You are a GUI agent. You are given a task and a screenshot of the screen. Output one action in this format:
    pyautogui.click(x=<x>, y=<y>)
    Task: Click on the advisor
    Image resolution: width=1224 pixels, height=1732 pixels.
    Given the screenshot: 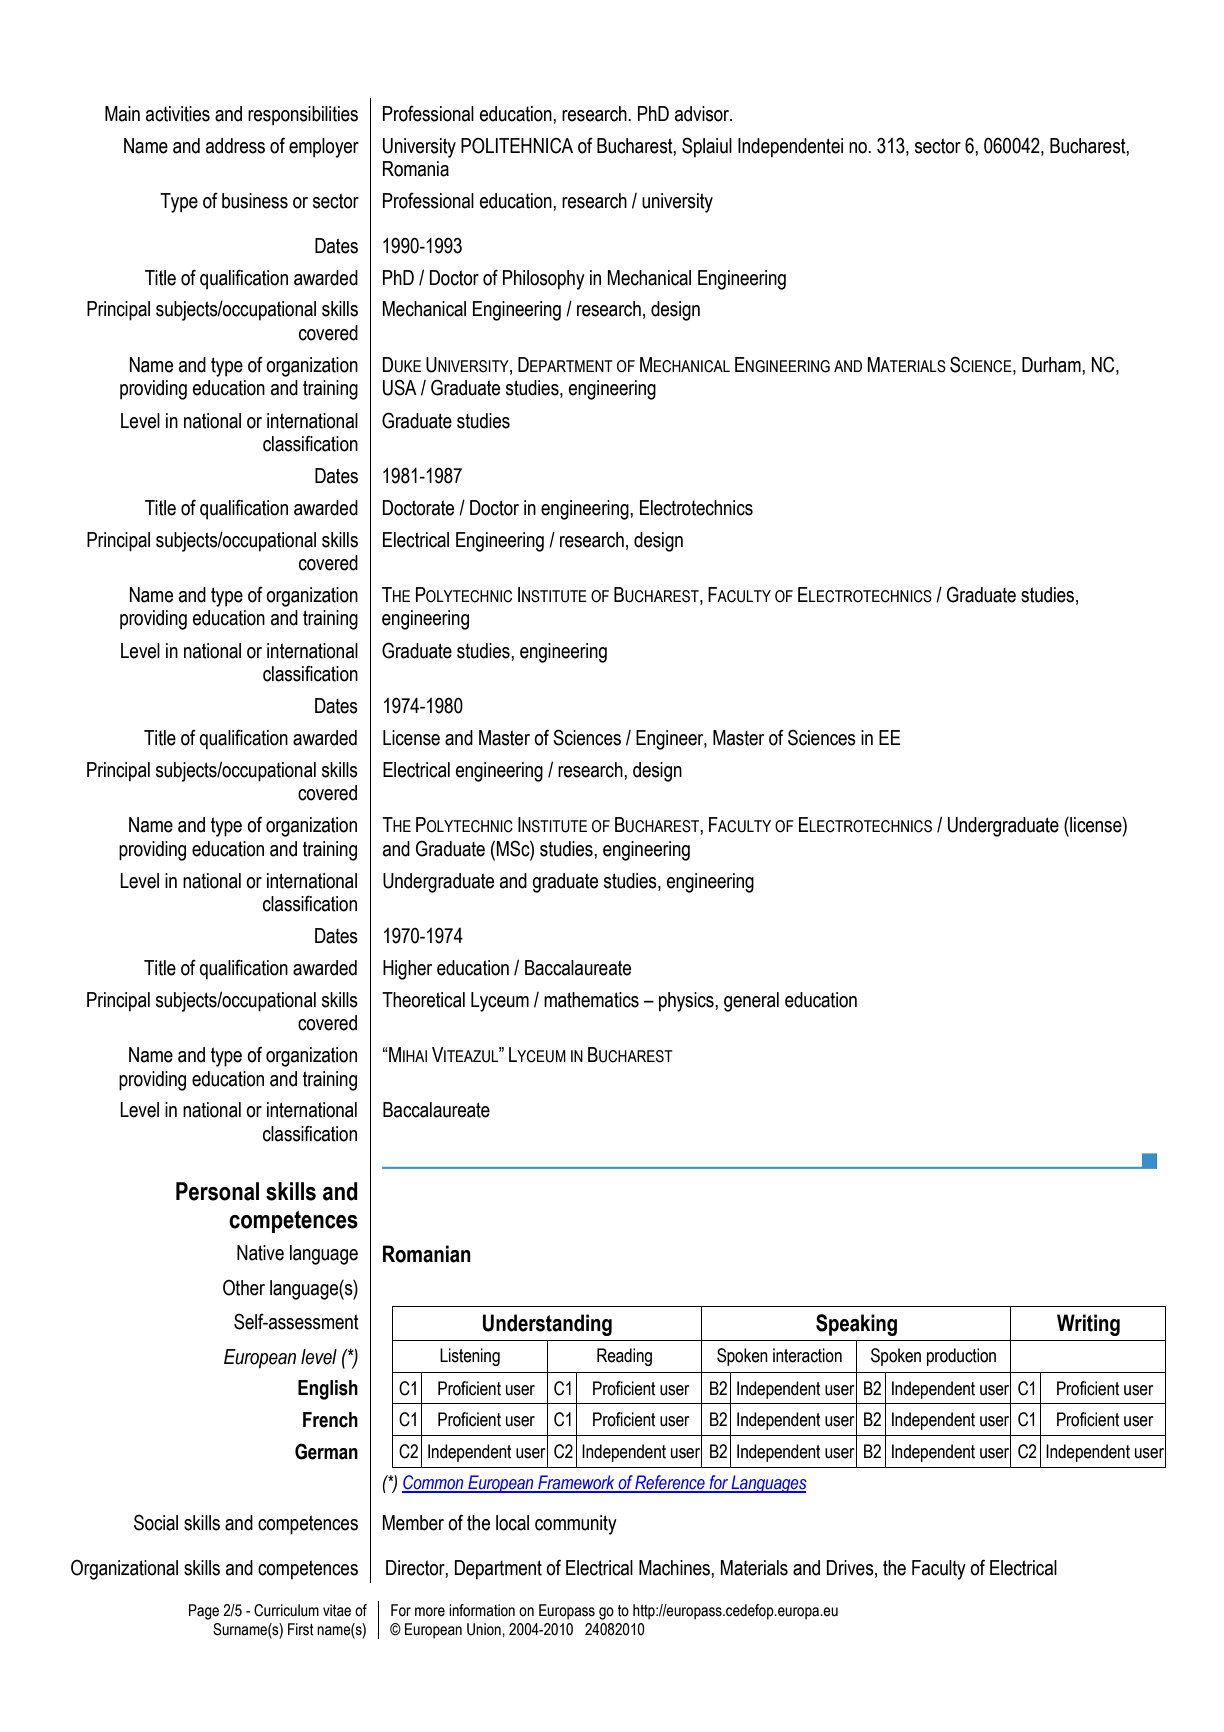 What is the action you would take?
    pyautogui.click(x=703, y=114)
